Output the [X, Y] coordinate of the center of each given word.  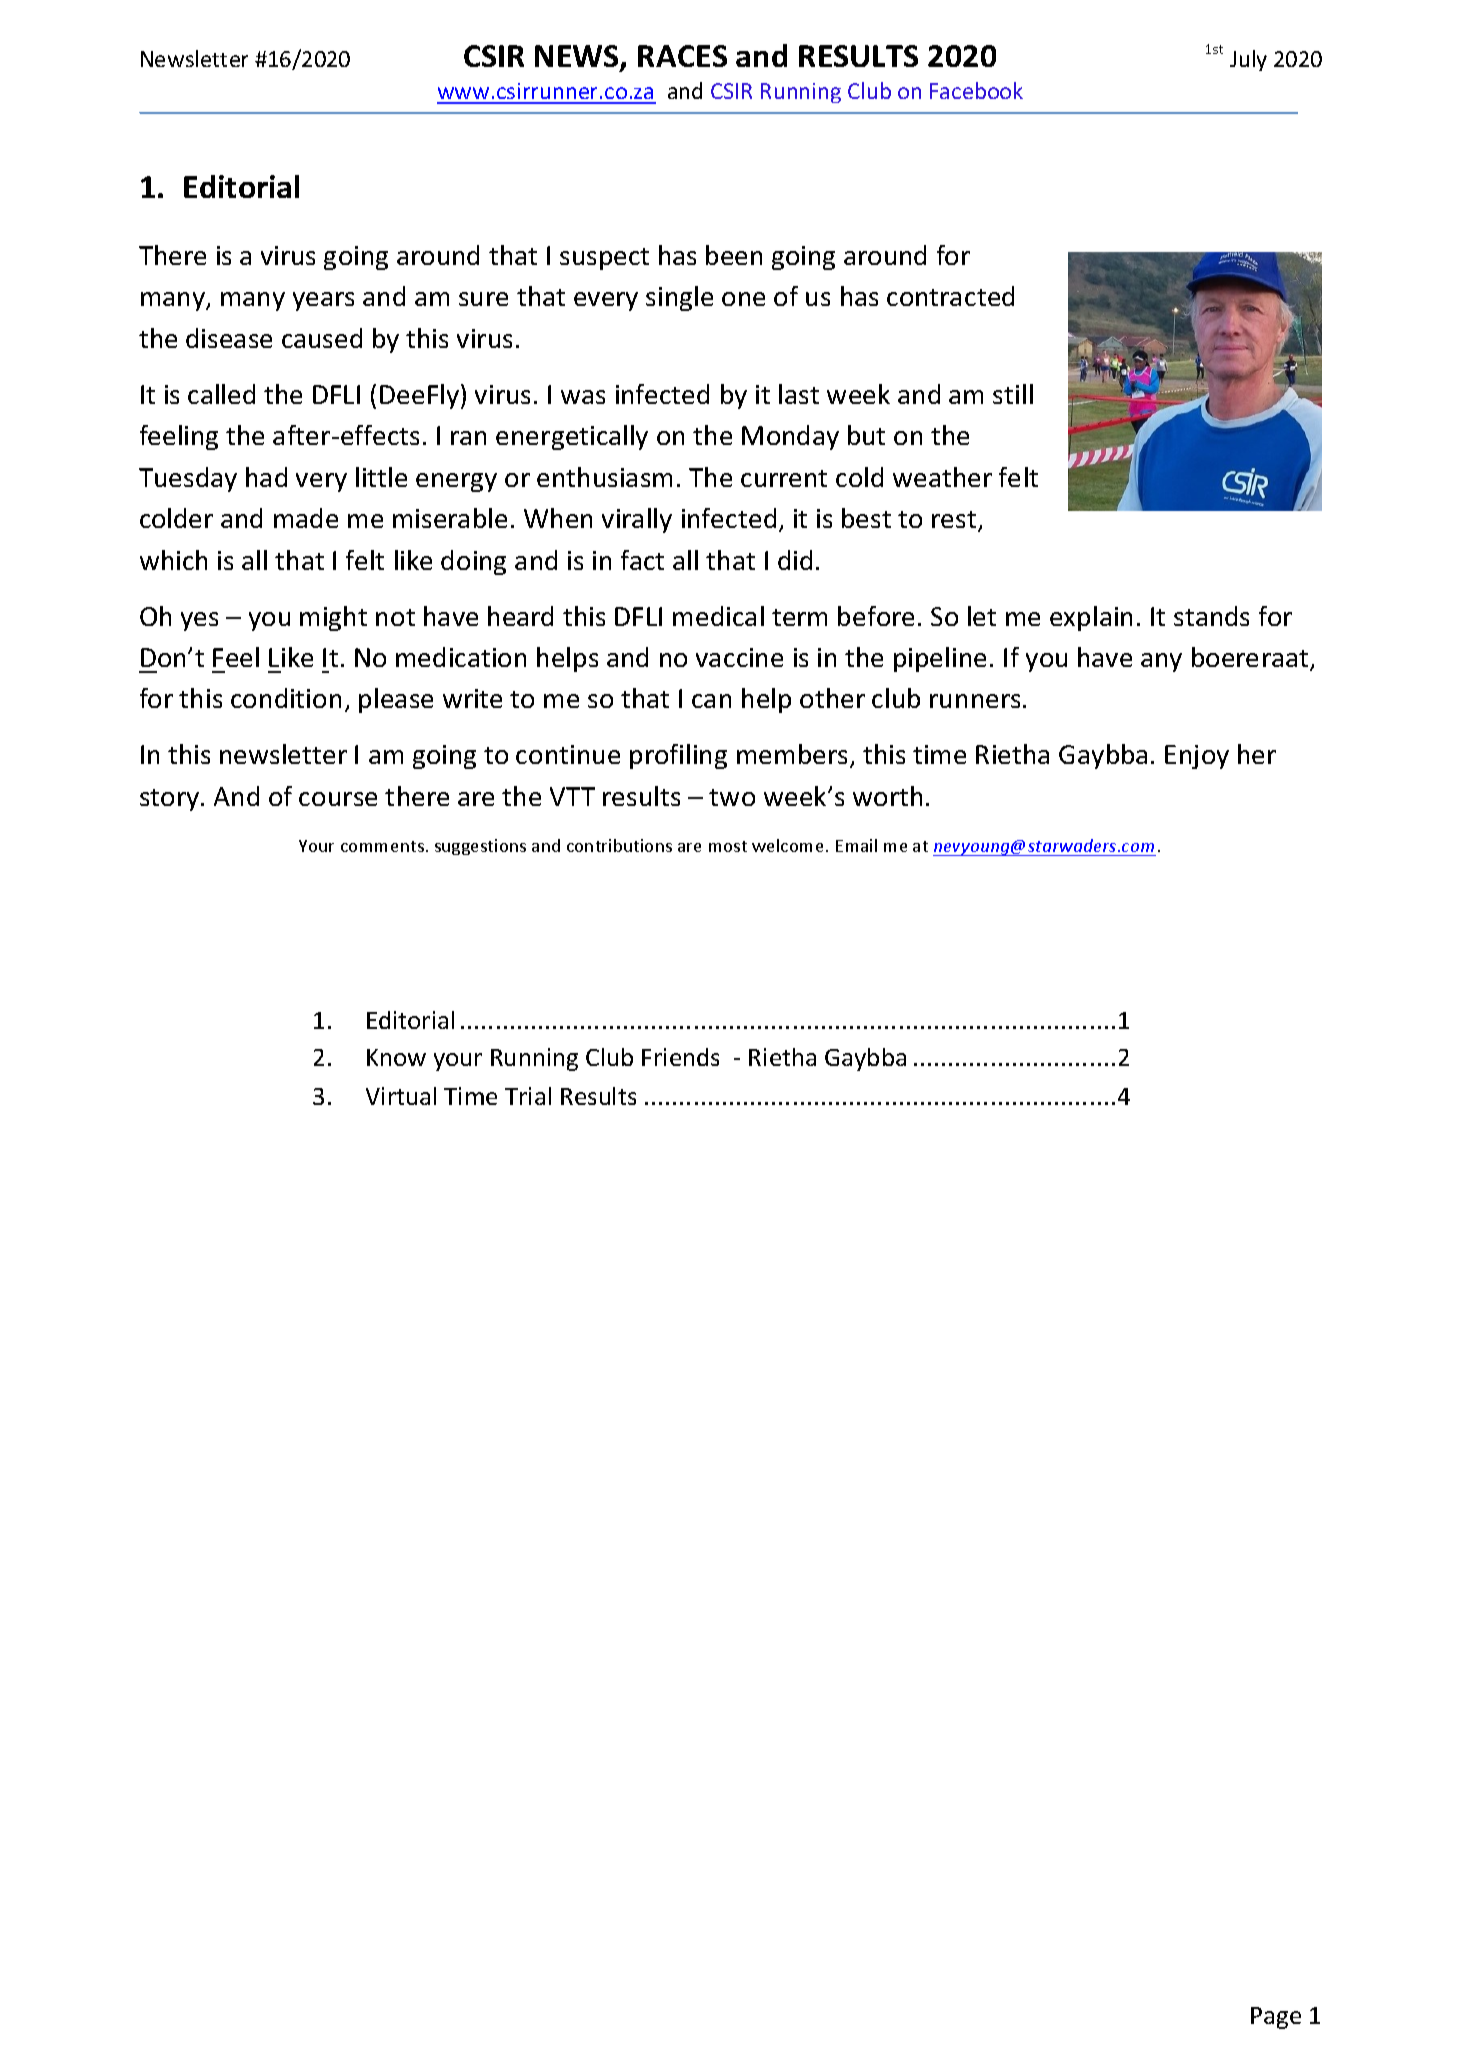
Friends [680, 1057]
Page [1276, 2018]
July [1248, 60]
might [333, 618]
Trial [528, 1096]
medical [718, 616]
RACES [682, 56]
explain [1091, 618]
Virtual [401, 1096]
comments [382, 846]
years [323, 301]
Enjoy [1197, 757]
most [728, 846]
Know [396, 1057]
